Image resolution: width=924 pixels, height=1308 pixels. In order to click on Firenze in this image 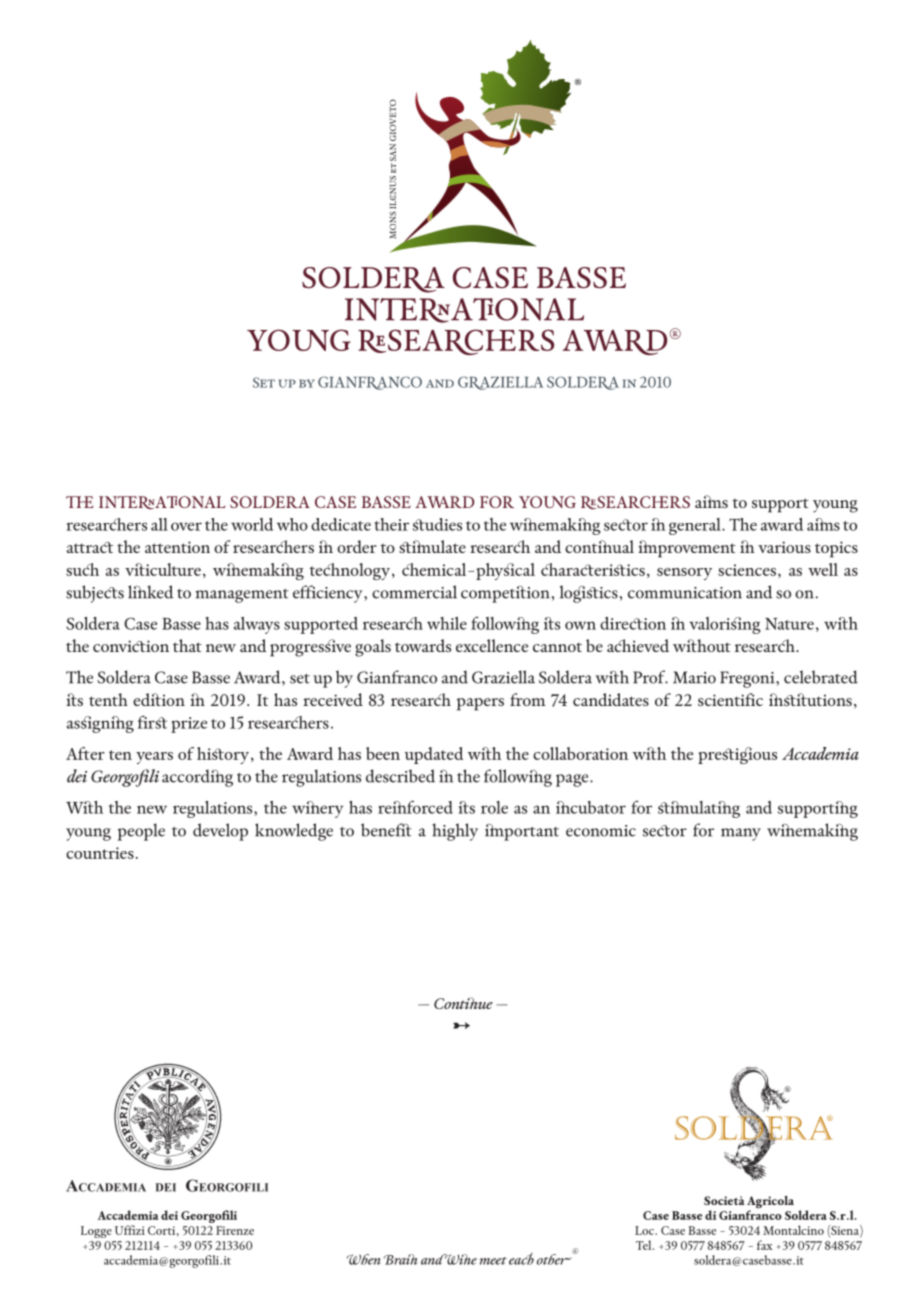, I will do `click(235, 1230)`.
